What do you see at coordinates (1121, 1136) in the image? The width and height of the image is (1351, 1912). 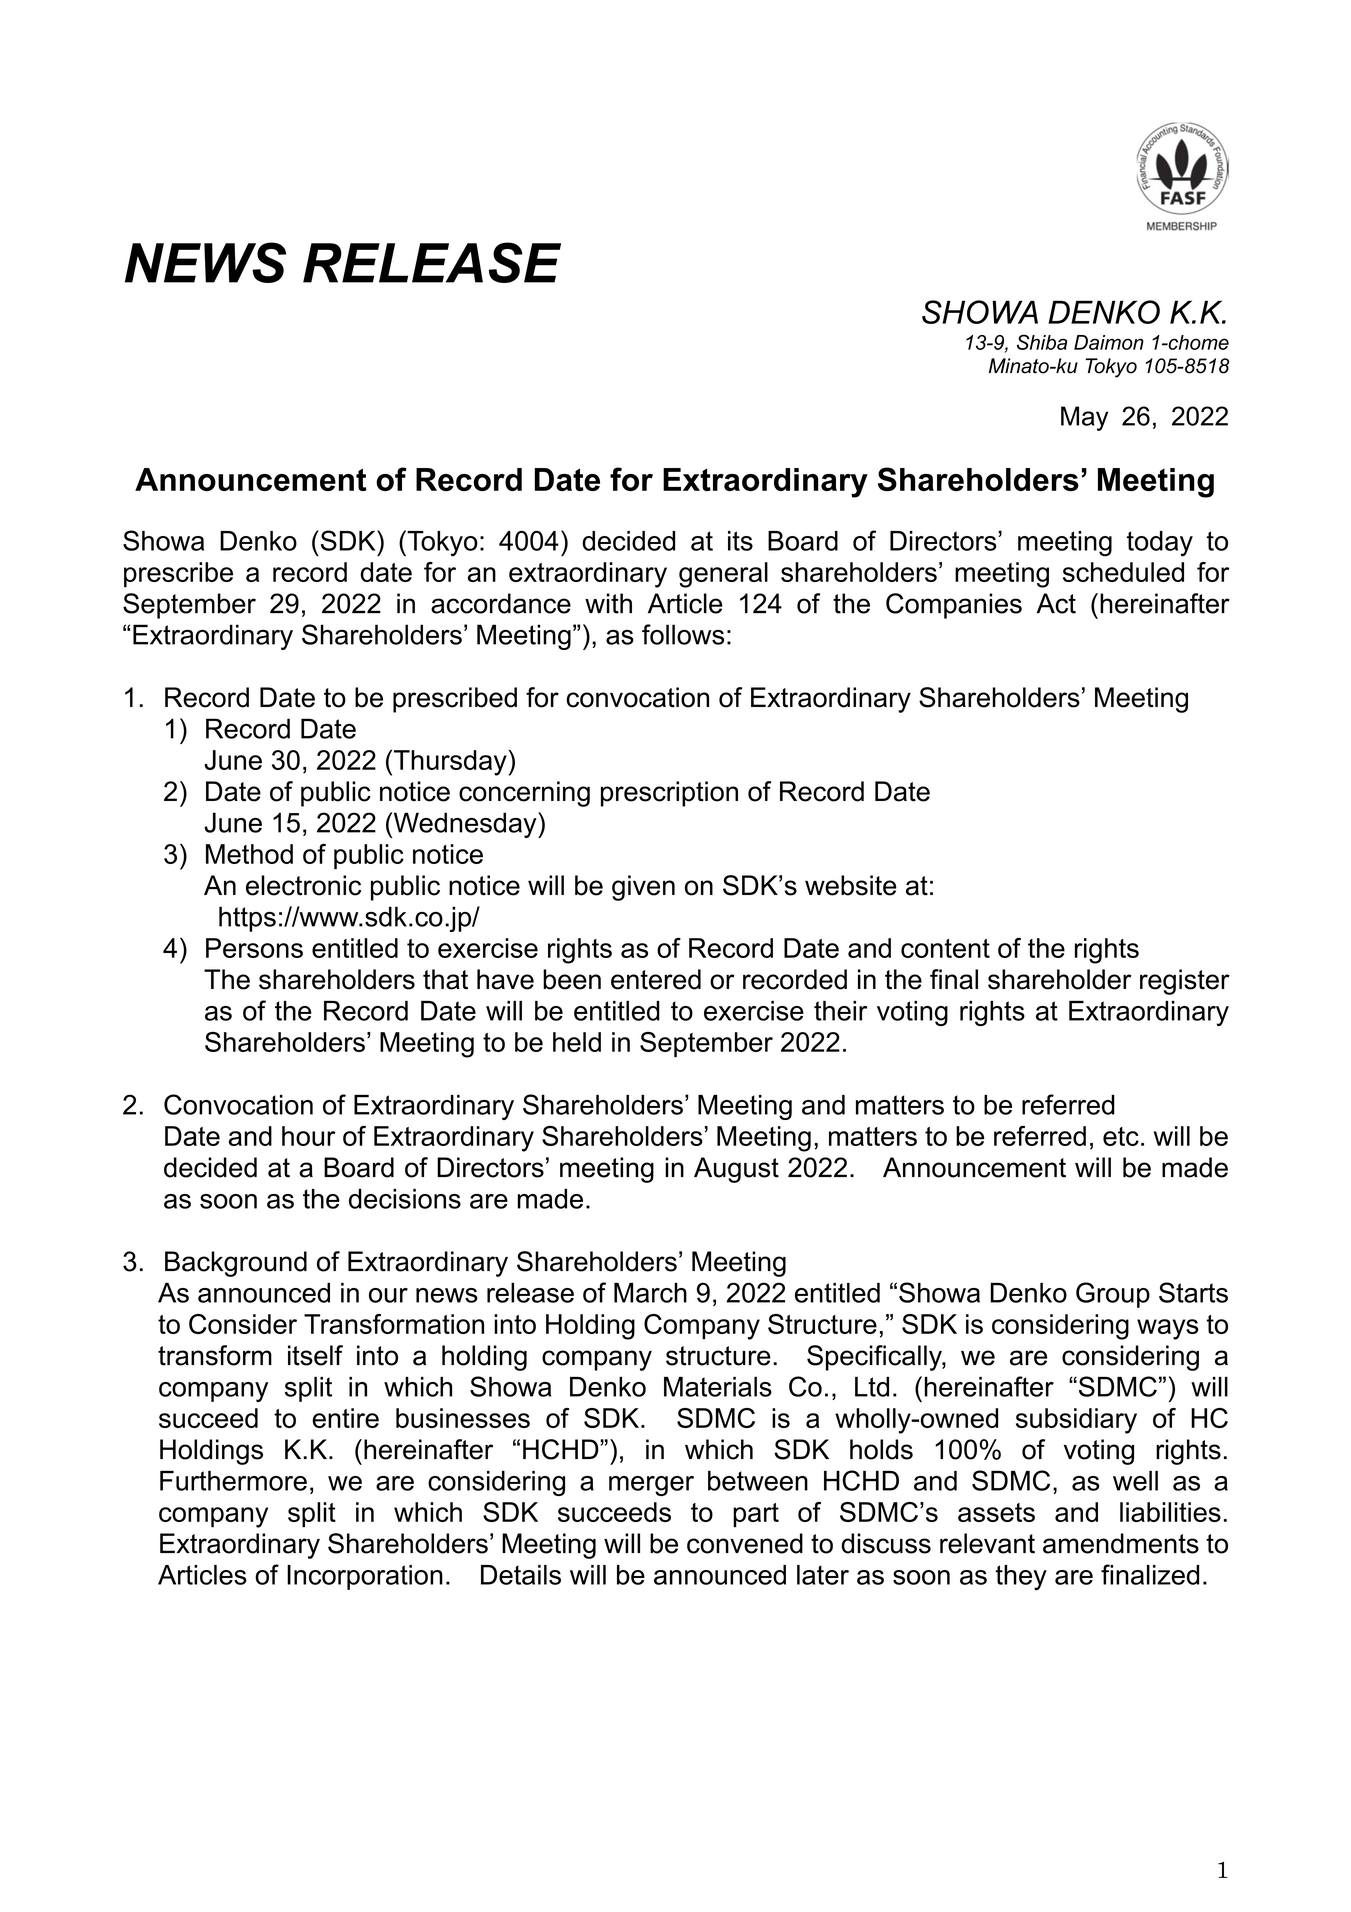 I see `etc` at bounding box center [1121, 1136].
